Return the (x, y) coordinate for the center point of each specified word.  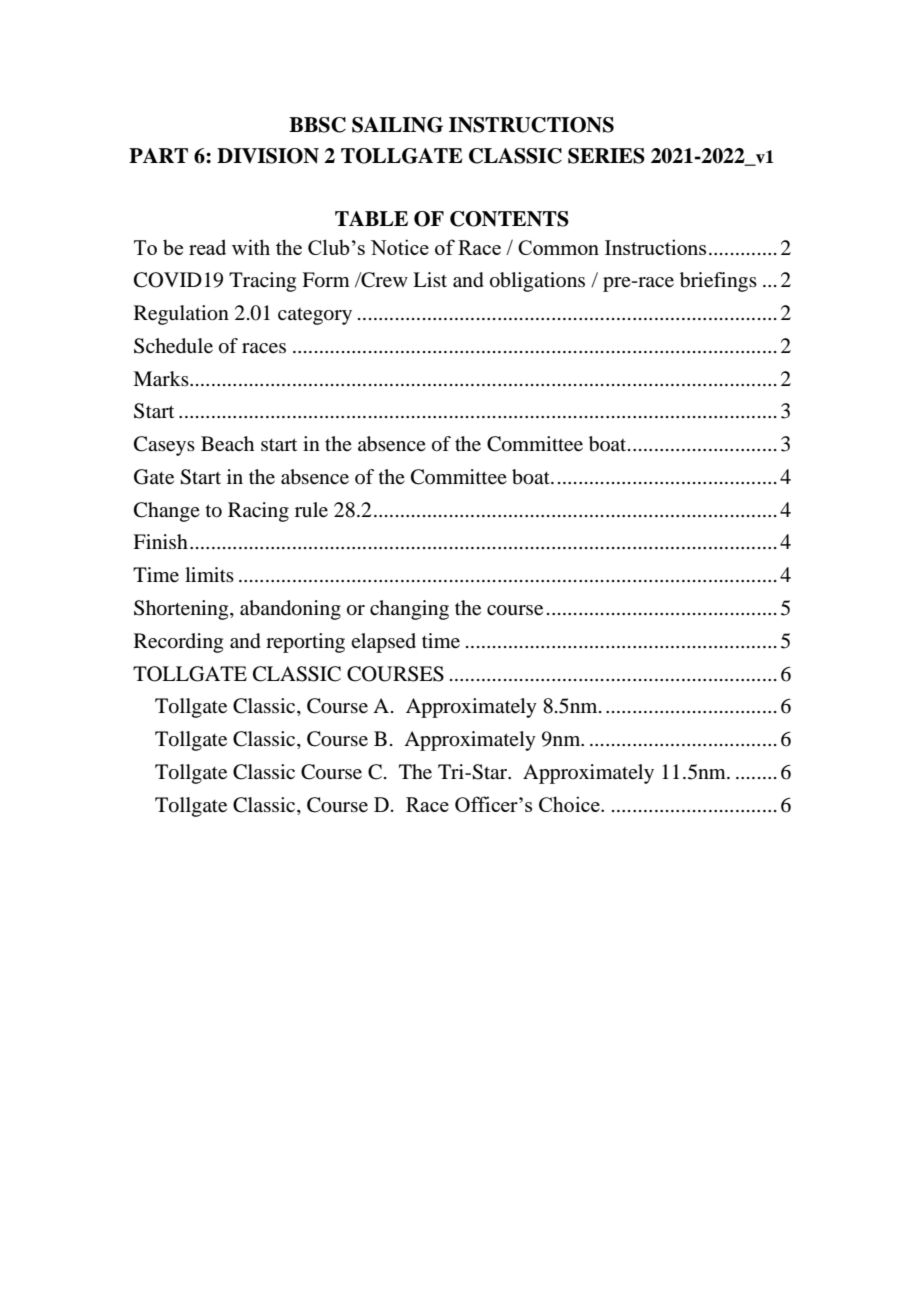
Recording (178, 643)
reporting (305, 643)
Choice (570, 804)
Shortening (182, 610)
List (430, 279)
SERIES (606, 156)
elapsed (383, 643)
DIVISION (268, 156)
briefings (718, 282)
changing (409, 610)
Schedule (173, 346)
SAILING (397, 125)
